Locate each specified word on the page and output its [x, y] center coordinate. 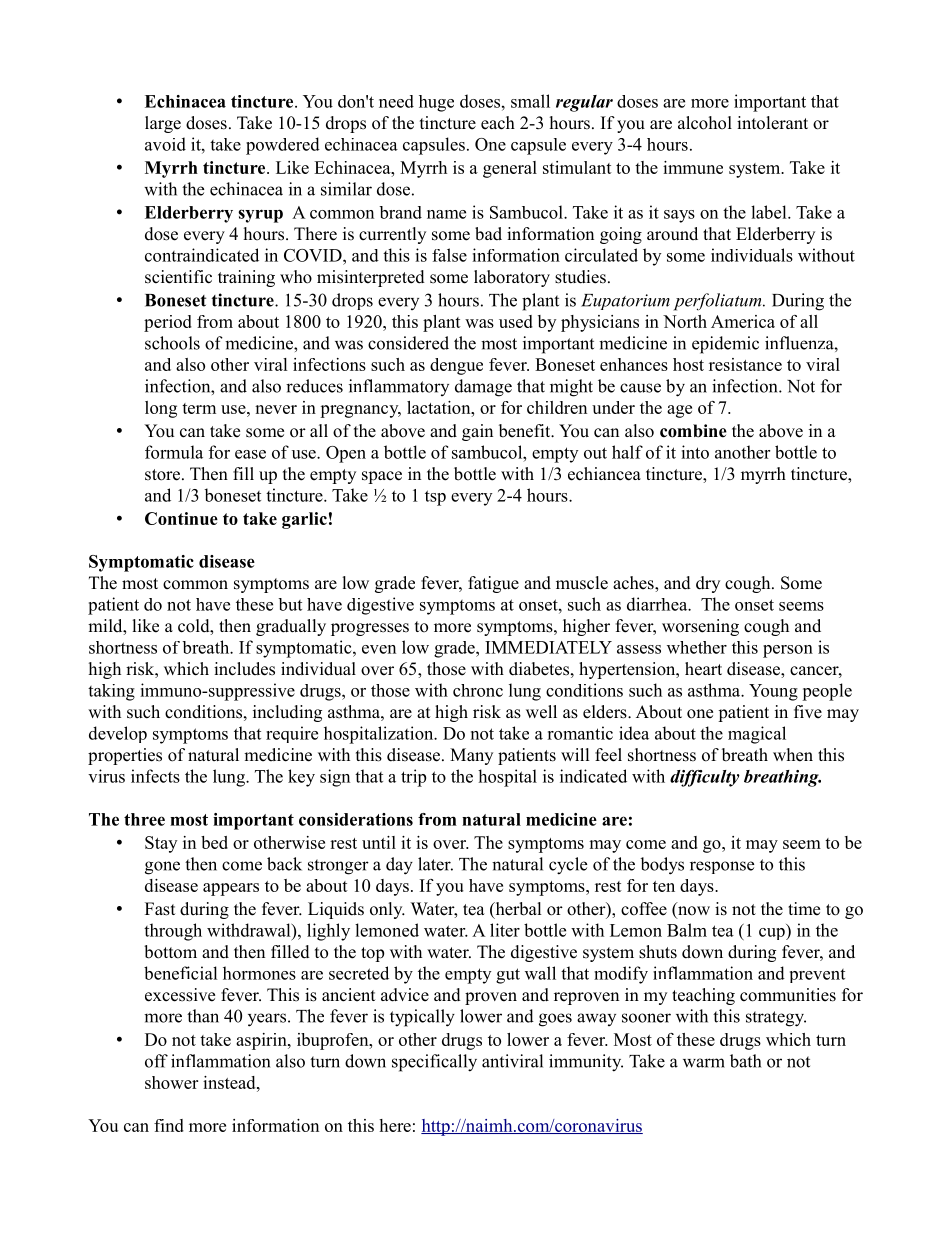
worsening [700, 627]
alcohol [705, 123]
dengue [456, 366]
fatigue [493, 584]
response [722, 867]
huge [436, 103]
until [379, 842]
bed [214, 842]
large [163, 124]
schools [172, 343]
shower [171, 1082]
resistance [745, 364]
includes [244, 669]
